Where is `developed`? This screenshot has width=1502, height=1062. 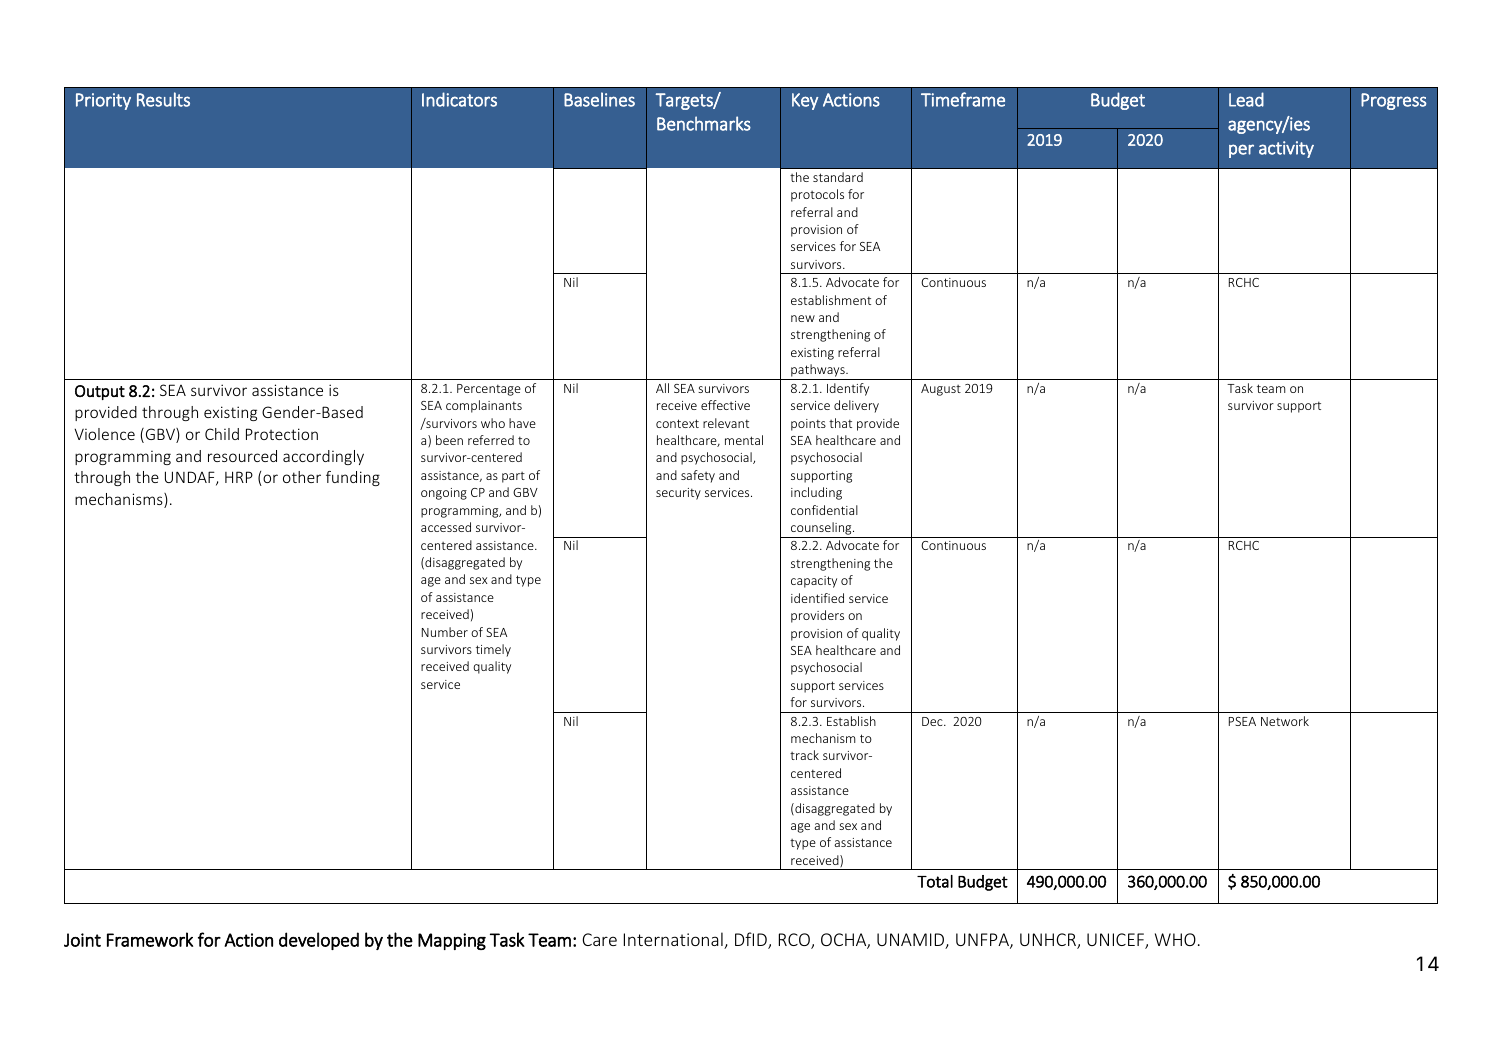
developed is located at coordinates (319, 941).
